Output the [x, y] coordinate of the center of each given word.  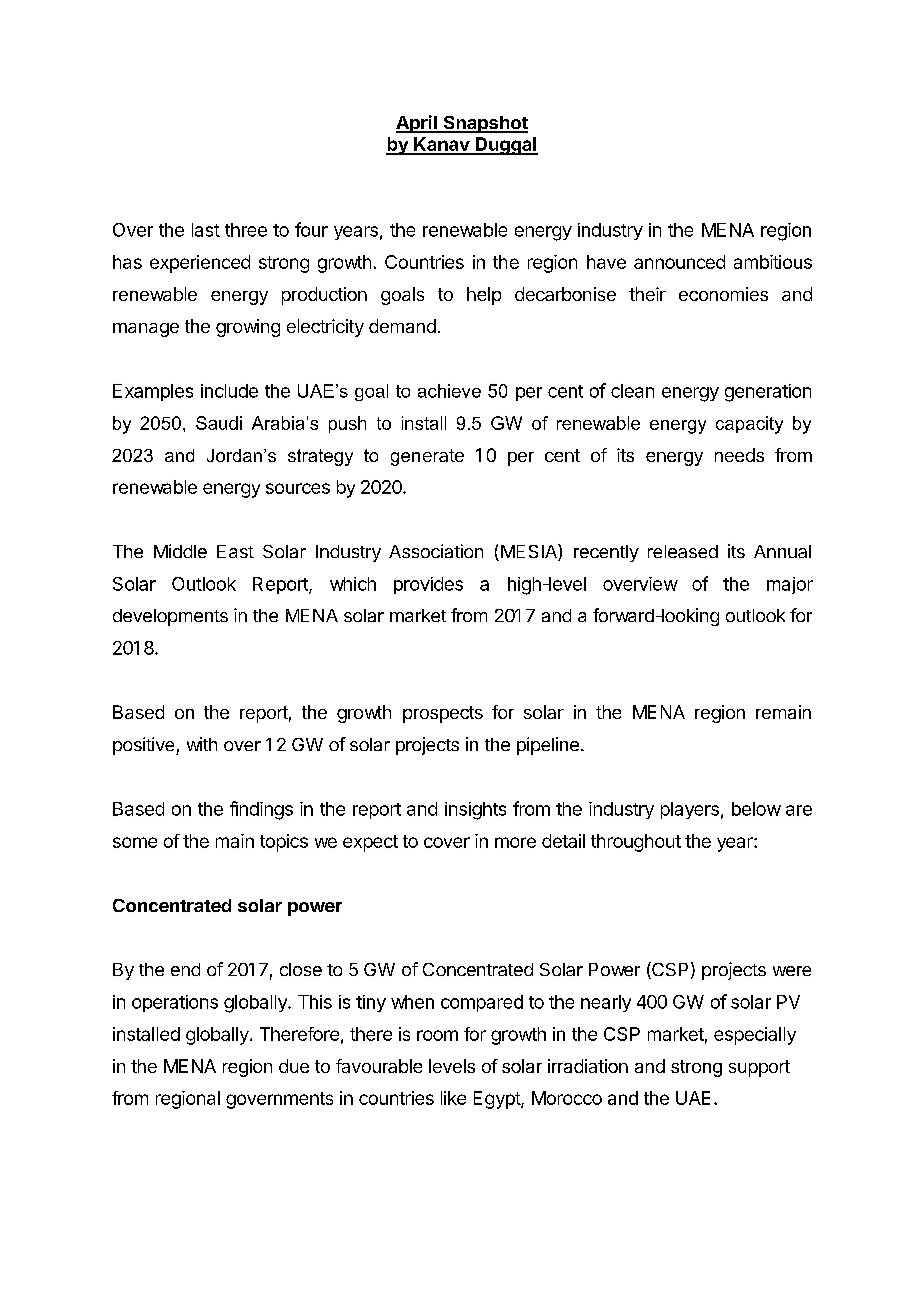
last [206, 230]
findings [261, 810]
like [453, 1098]
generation [768, 393]
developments [170, 617]
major [790, 585]
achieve [449, 391]
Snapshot [484, 124]
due [294, 1066]
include [229, 391]
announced [679, 262]
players [690, 810]
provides [428, 585]
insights [475, 811]
